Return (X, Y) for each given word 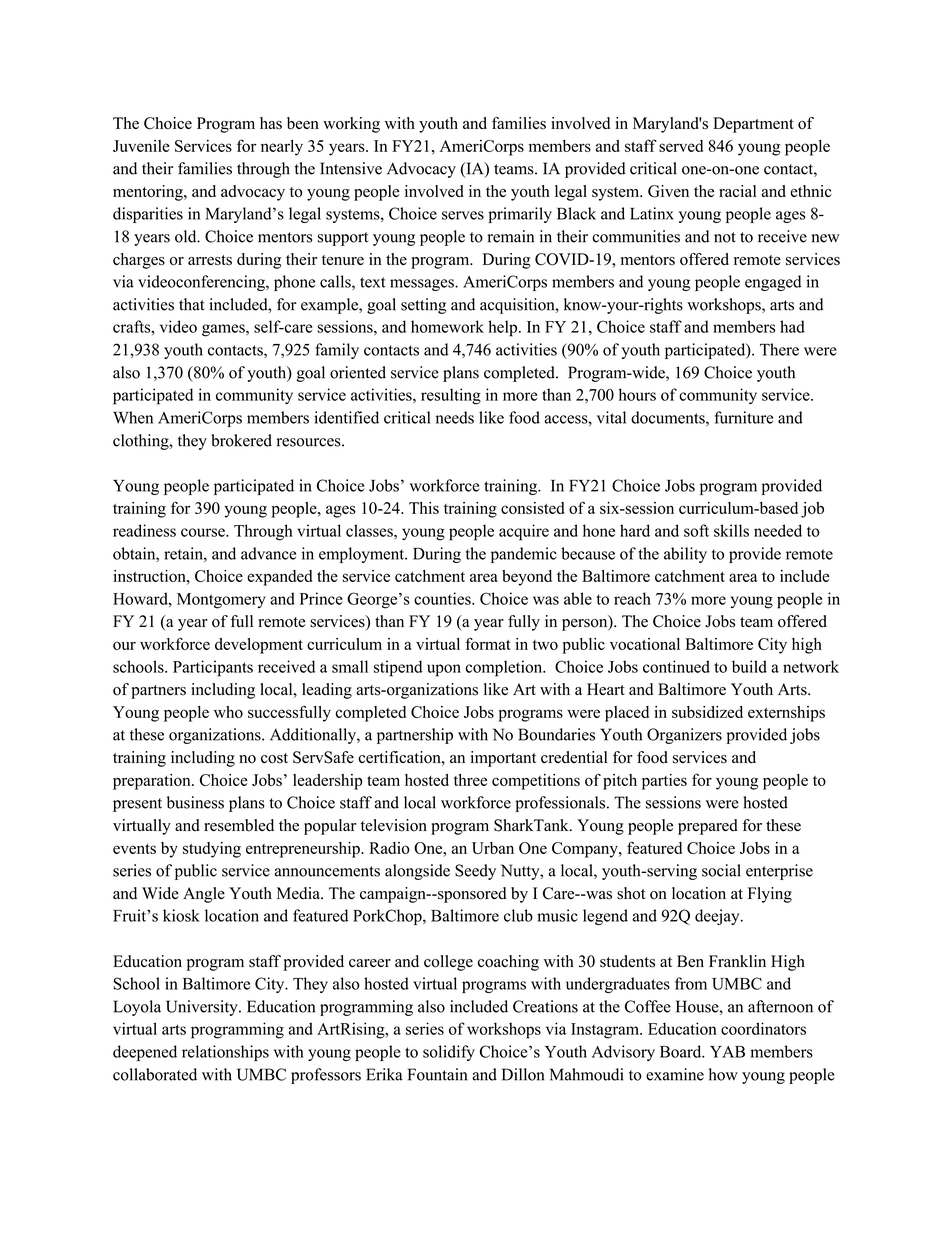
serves (463, 215)
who (228, 712)
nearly (282, 148)
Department (753, 125)
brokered (241, 440)
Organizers (684, 736)
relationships (225, 1053)
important (503, 759)
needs (455, 417)
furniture (743, 417)
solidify (449, 1053)
